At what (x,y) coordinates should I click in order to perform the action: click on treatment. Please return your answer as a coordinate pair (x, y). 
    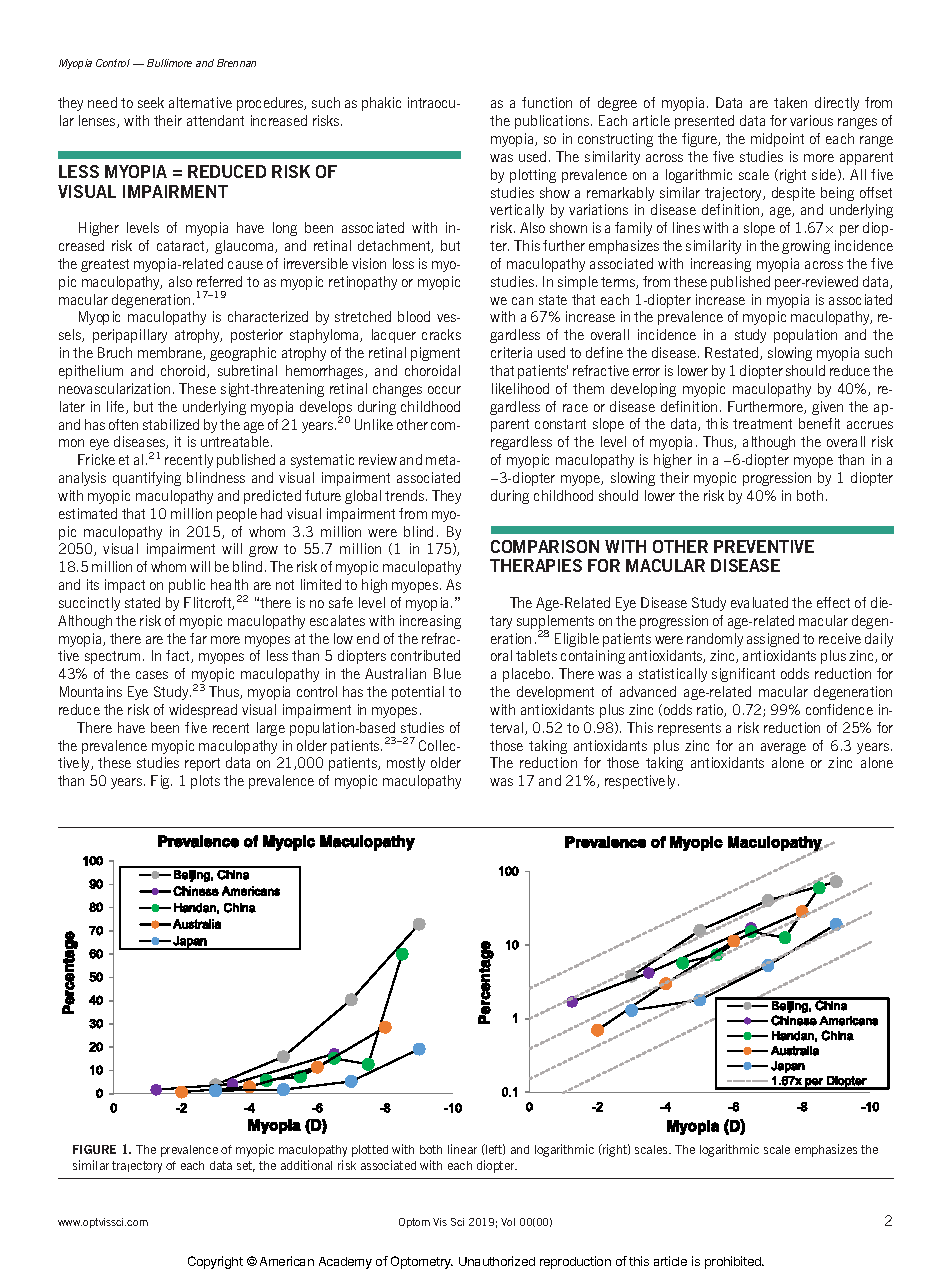
    Looking at the image, I should click on (762, 424).
